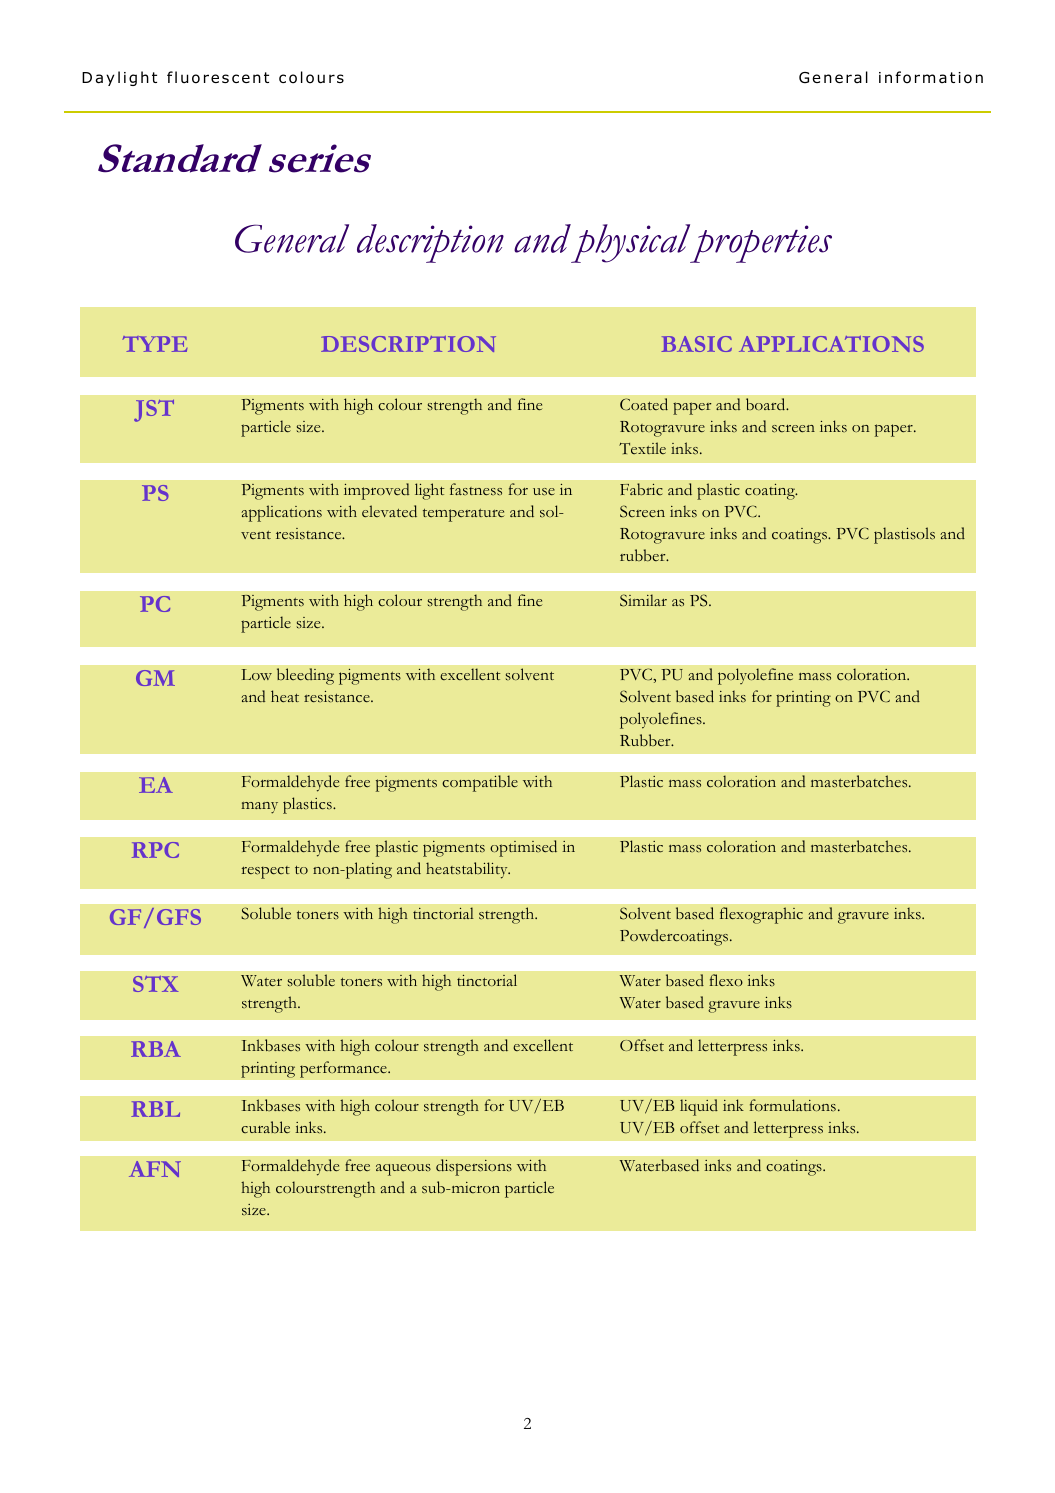 Image resolution: width=1055 pixels, height=1493 pixels. Describe the element at coordinates (523, 848) in the screenshot. I see `optimised` at that location.
